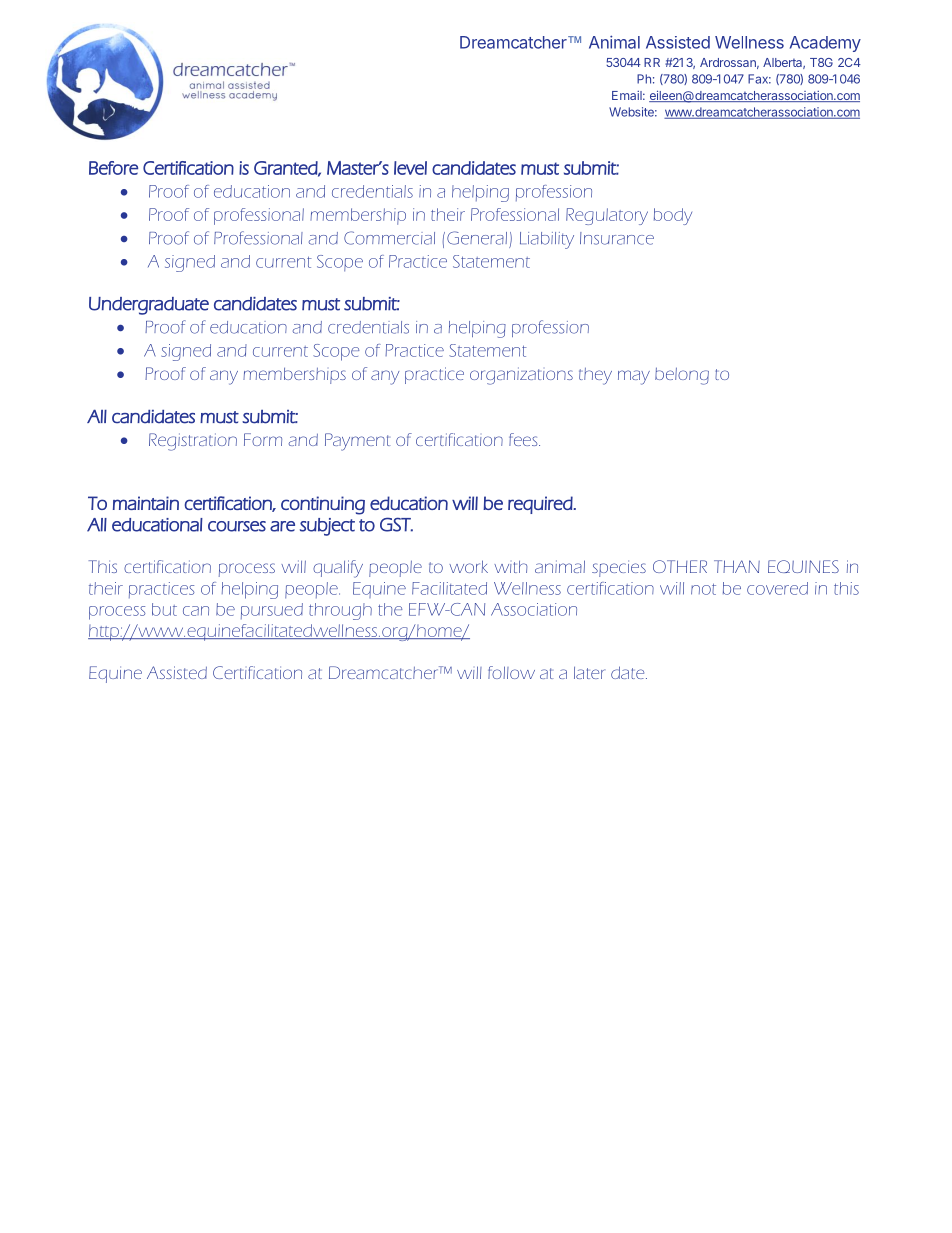 The image size is (952, 1233). What do you see at coordinates (682, 376) in the document?
I see `belong` at bounding box center [682, 376].
